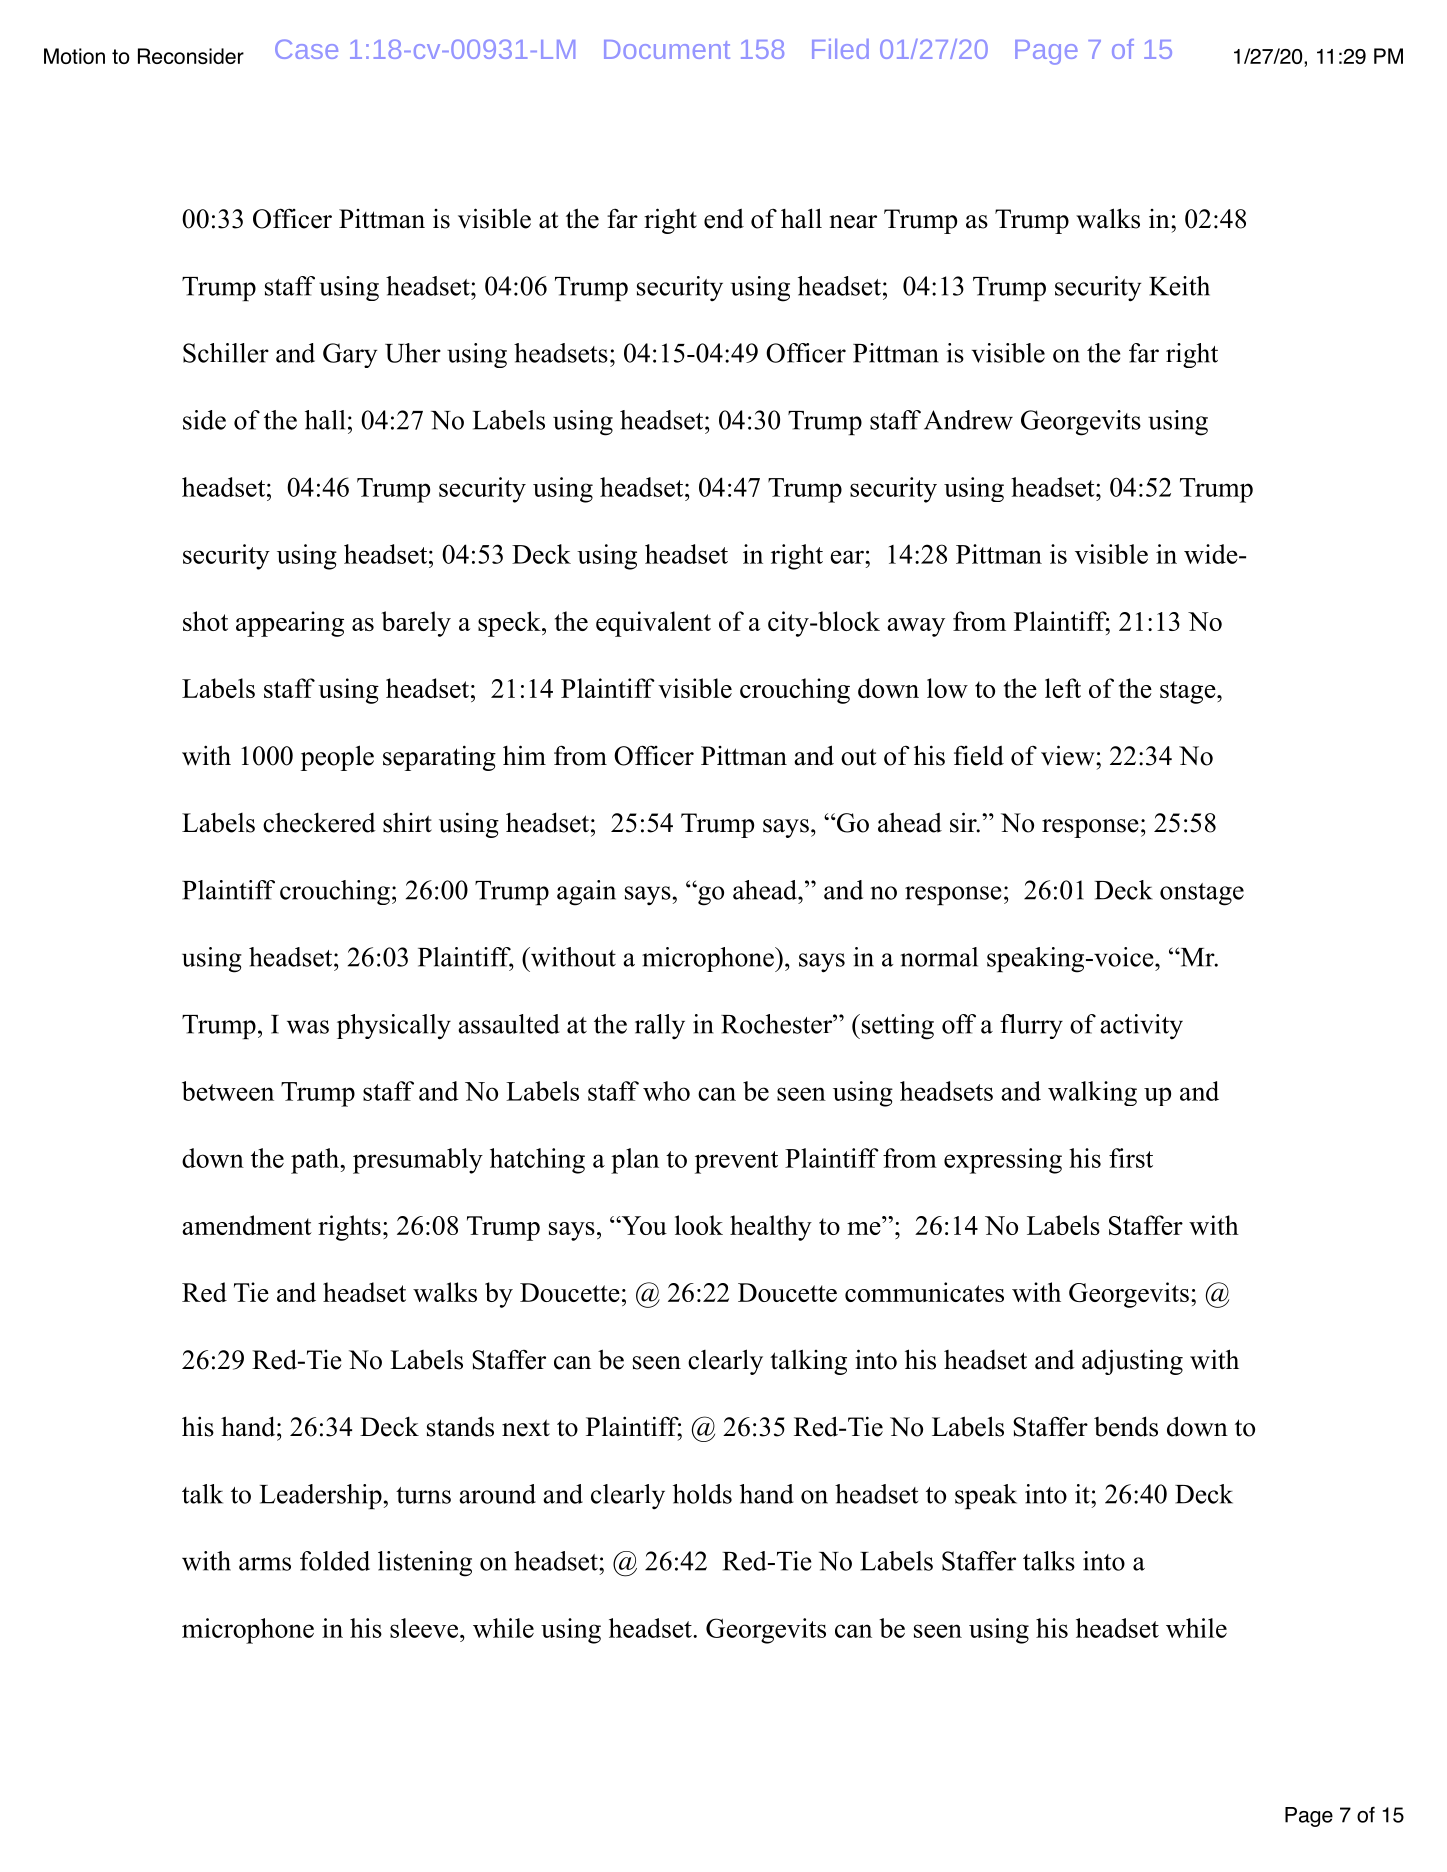 The image size is (1447, 1872). Describe the element at coordinates (702, 1494) in the document. I see `holds` at that location.
